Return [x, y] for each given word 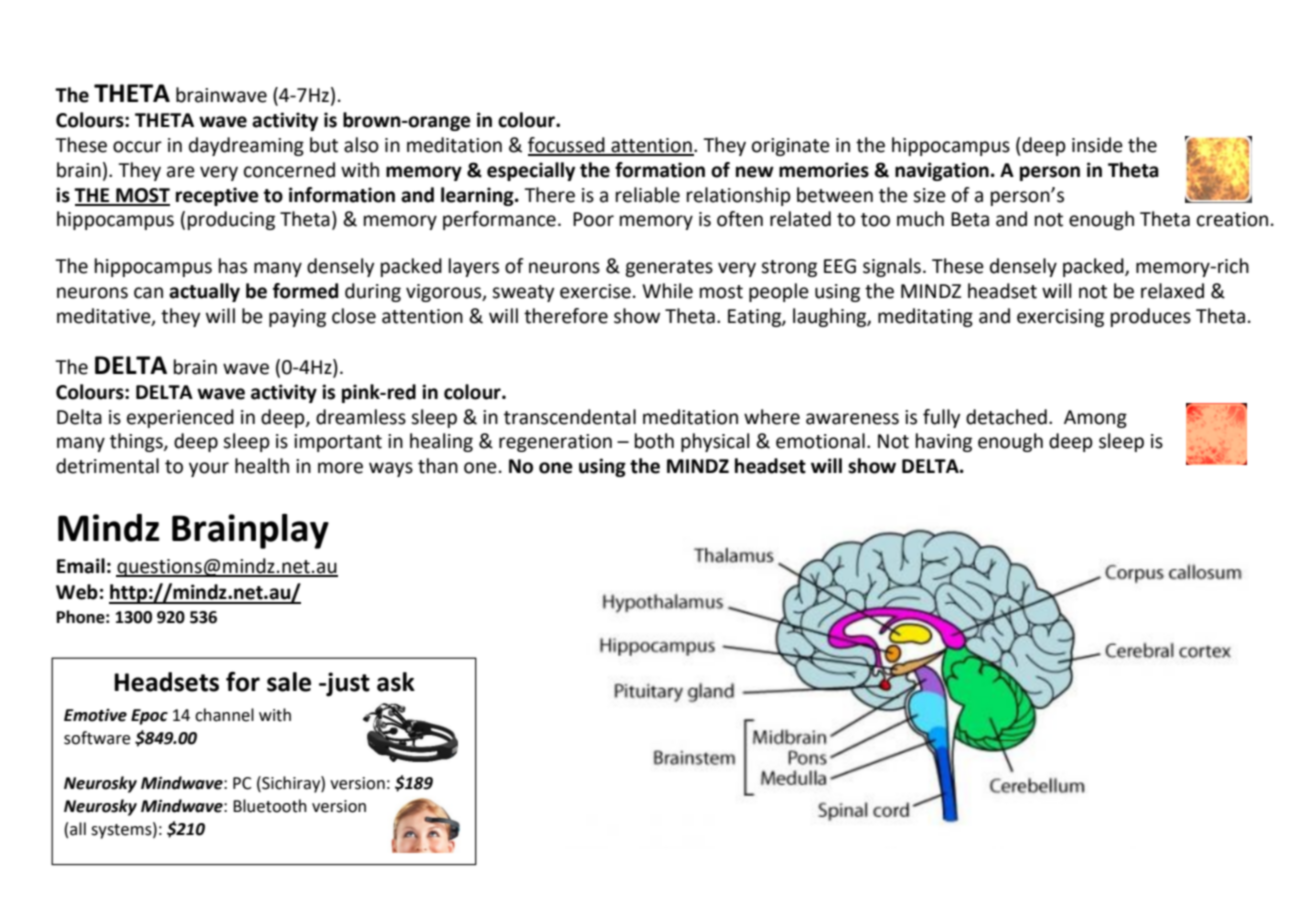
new [755, 172]
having [944, 442]
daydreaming [246, 146]
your [209, 469]
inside [1097, 145]
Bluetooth [270, 806]
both [654, 441]
